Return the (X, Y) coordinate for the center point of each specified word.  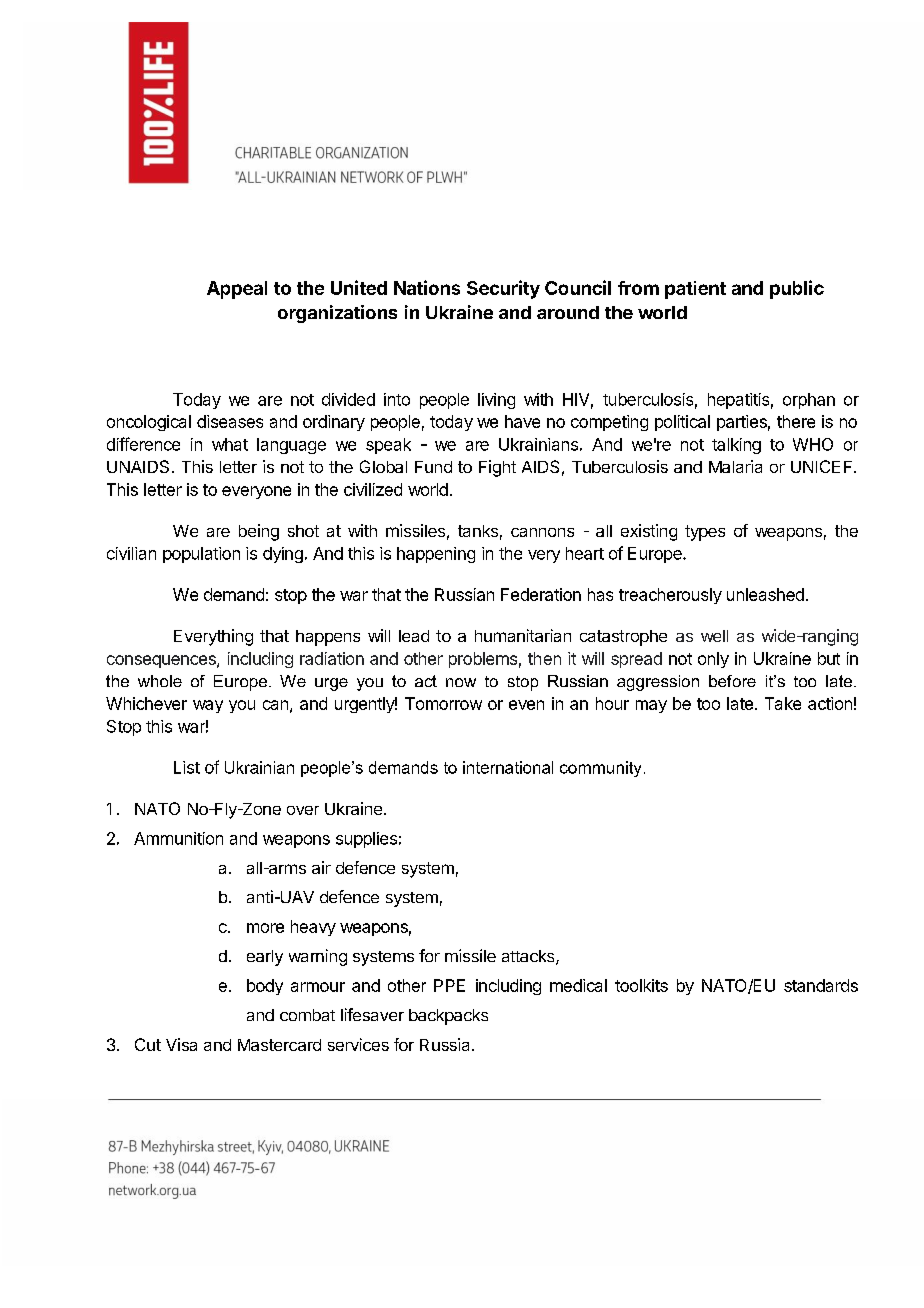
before (732, 681)
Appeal (237, 290)
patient (695, 290)
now (461, 682)
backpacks (448, 1017)
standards (821, 985)
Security (503, 289)
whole (160, 681)
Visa (181, 1044)
